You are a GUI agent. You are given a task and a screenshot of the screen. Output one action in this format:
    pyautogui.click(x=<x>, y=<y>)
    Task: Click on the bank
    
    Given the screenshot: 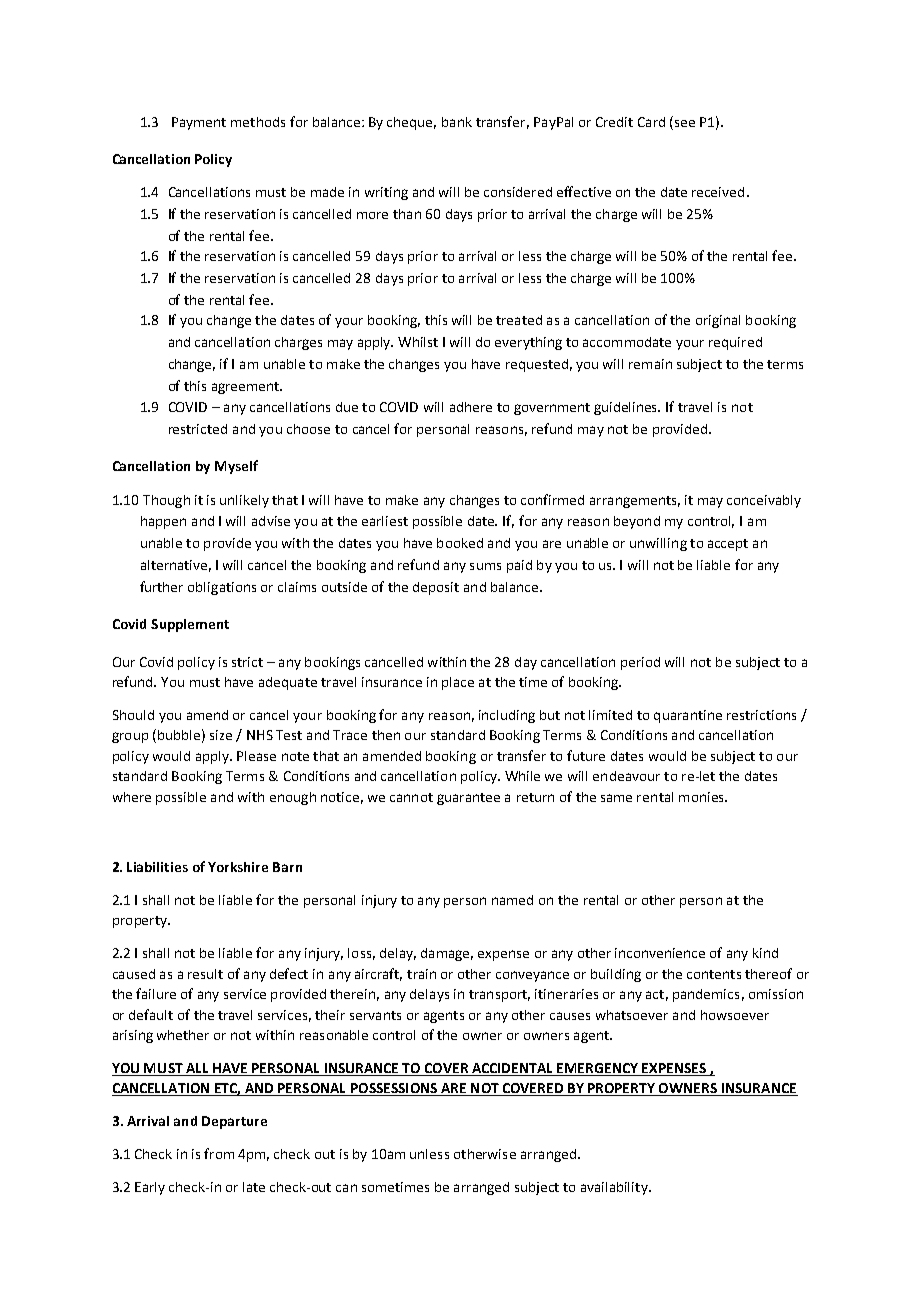 What is the action you would take?
    pyautogui.click(x=457, y=122)
